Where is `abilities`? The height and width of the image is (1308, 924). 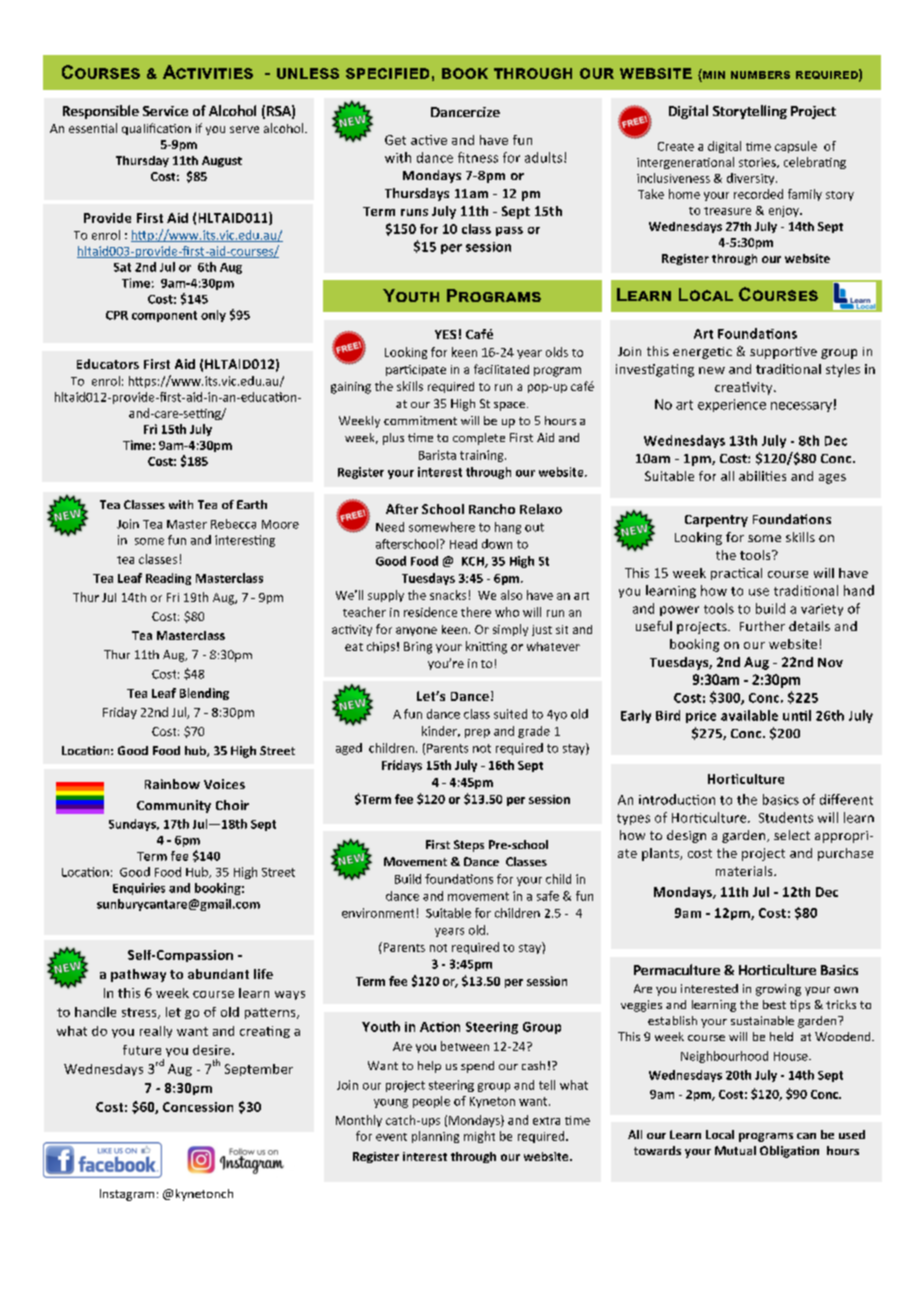
abilities is located at coordinates (762, 476).
